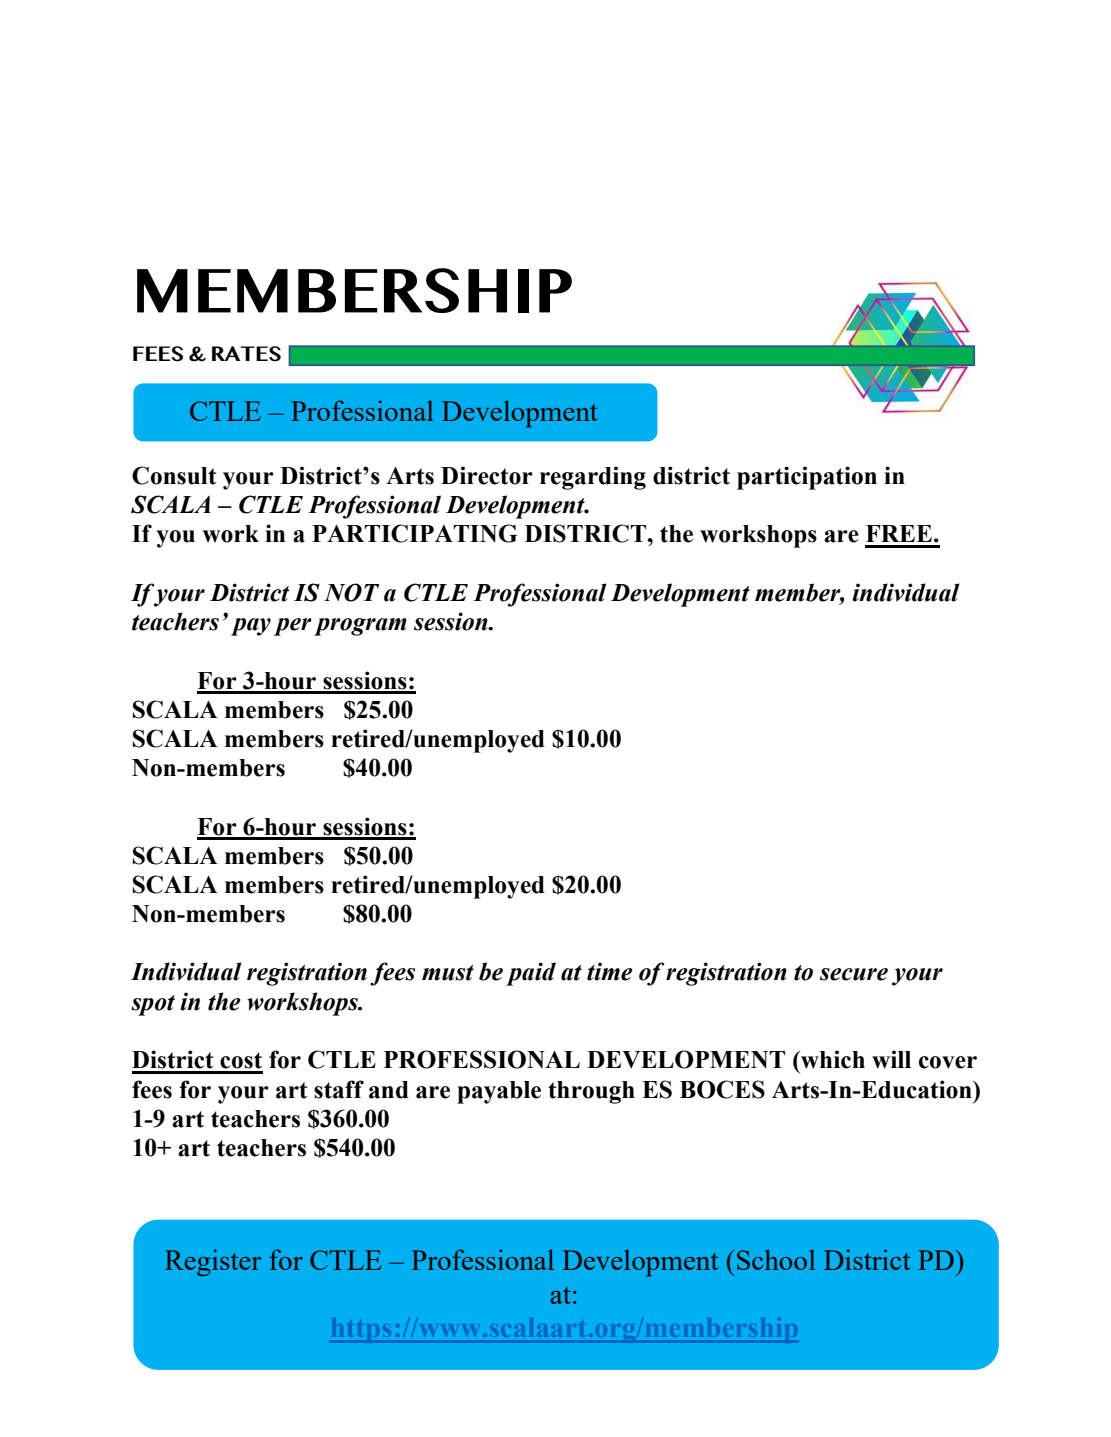  I want to click on regarding, so click(593, 478).
